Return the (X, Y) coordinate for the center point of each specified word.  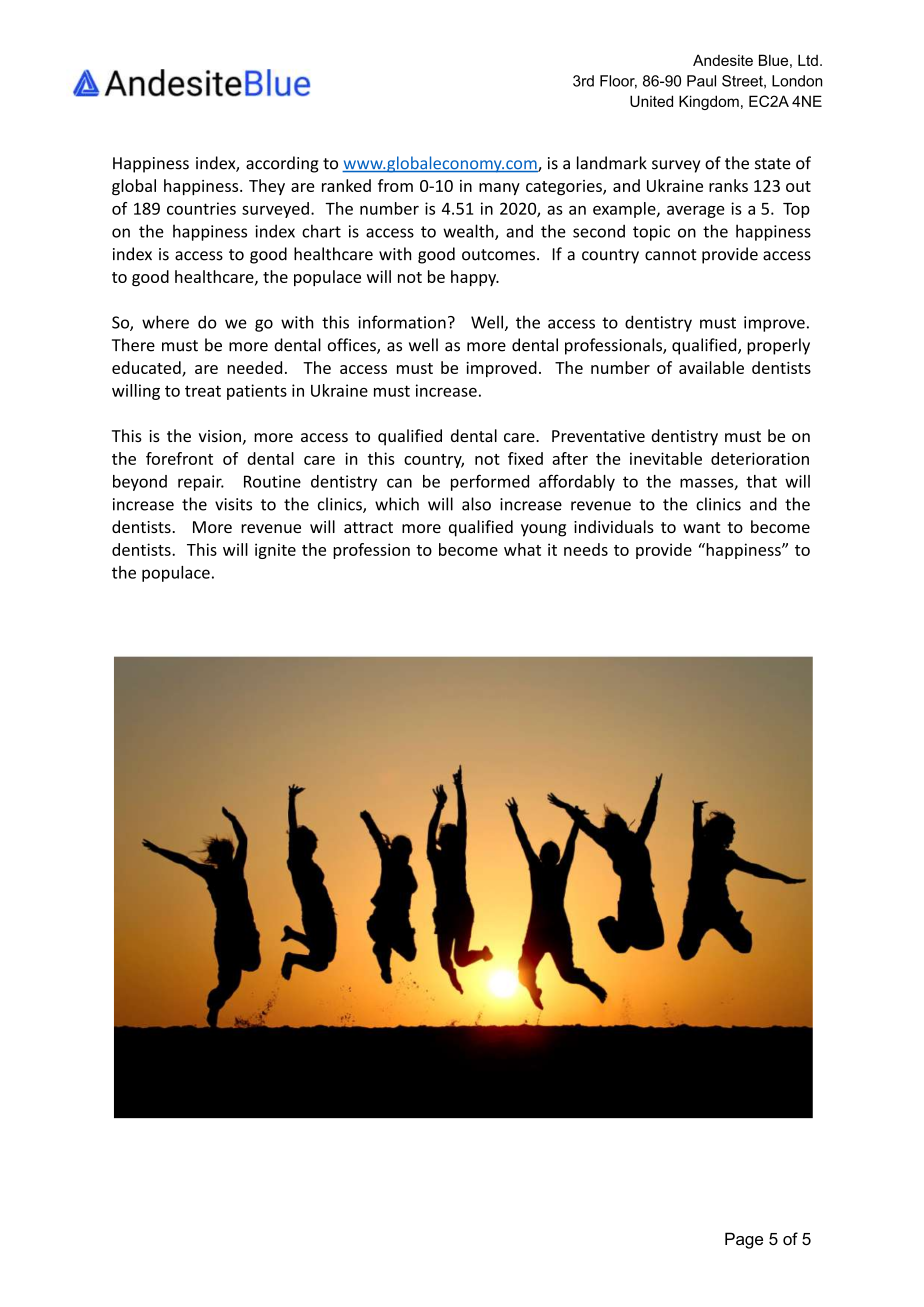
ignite (275, 551)
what (522, 549)
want (702, 527)
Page (744, 1240)
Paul (701, 81)
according (282, 164)
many (499, 189)
